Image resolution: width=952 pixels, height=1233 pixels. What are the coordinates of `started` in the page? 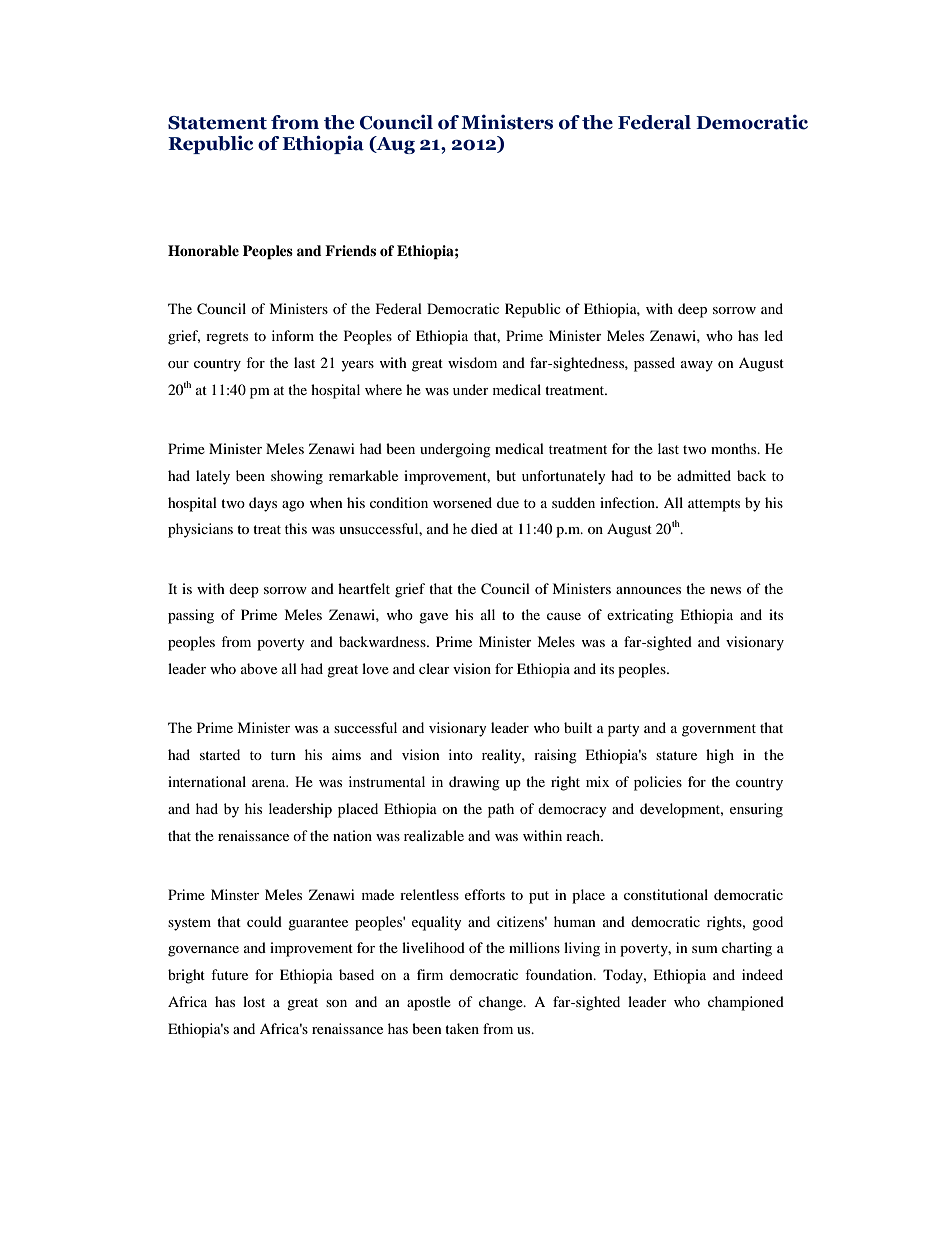 It's located at (220, 754).
